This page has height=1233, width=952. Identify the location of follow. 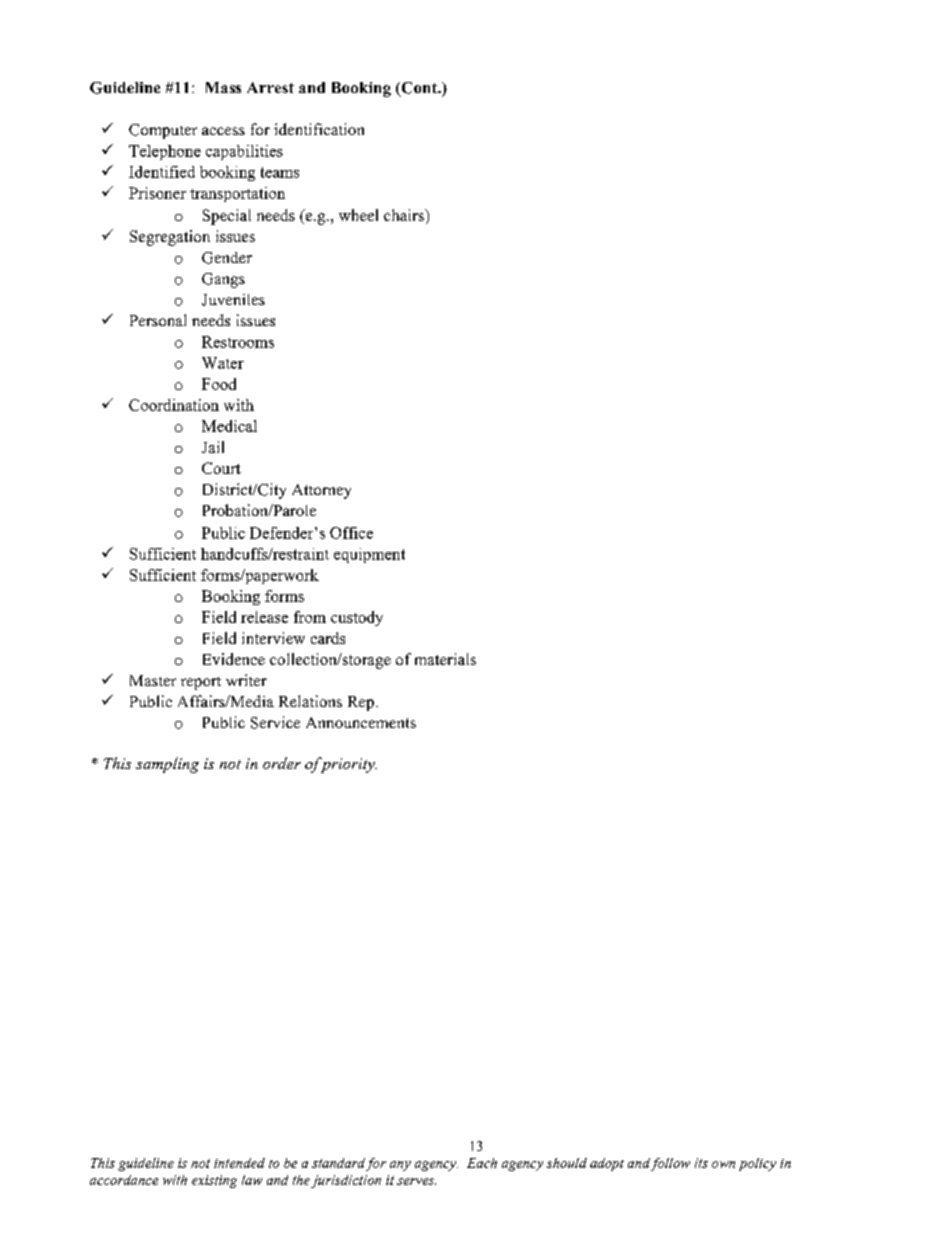
(670, 1164).
